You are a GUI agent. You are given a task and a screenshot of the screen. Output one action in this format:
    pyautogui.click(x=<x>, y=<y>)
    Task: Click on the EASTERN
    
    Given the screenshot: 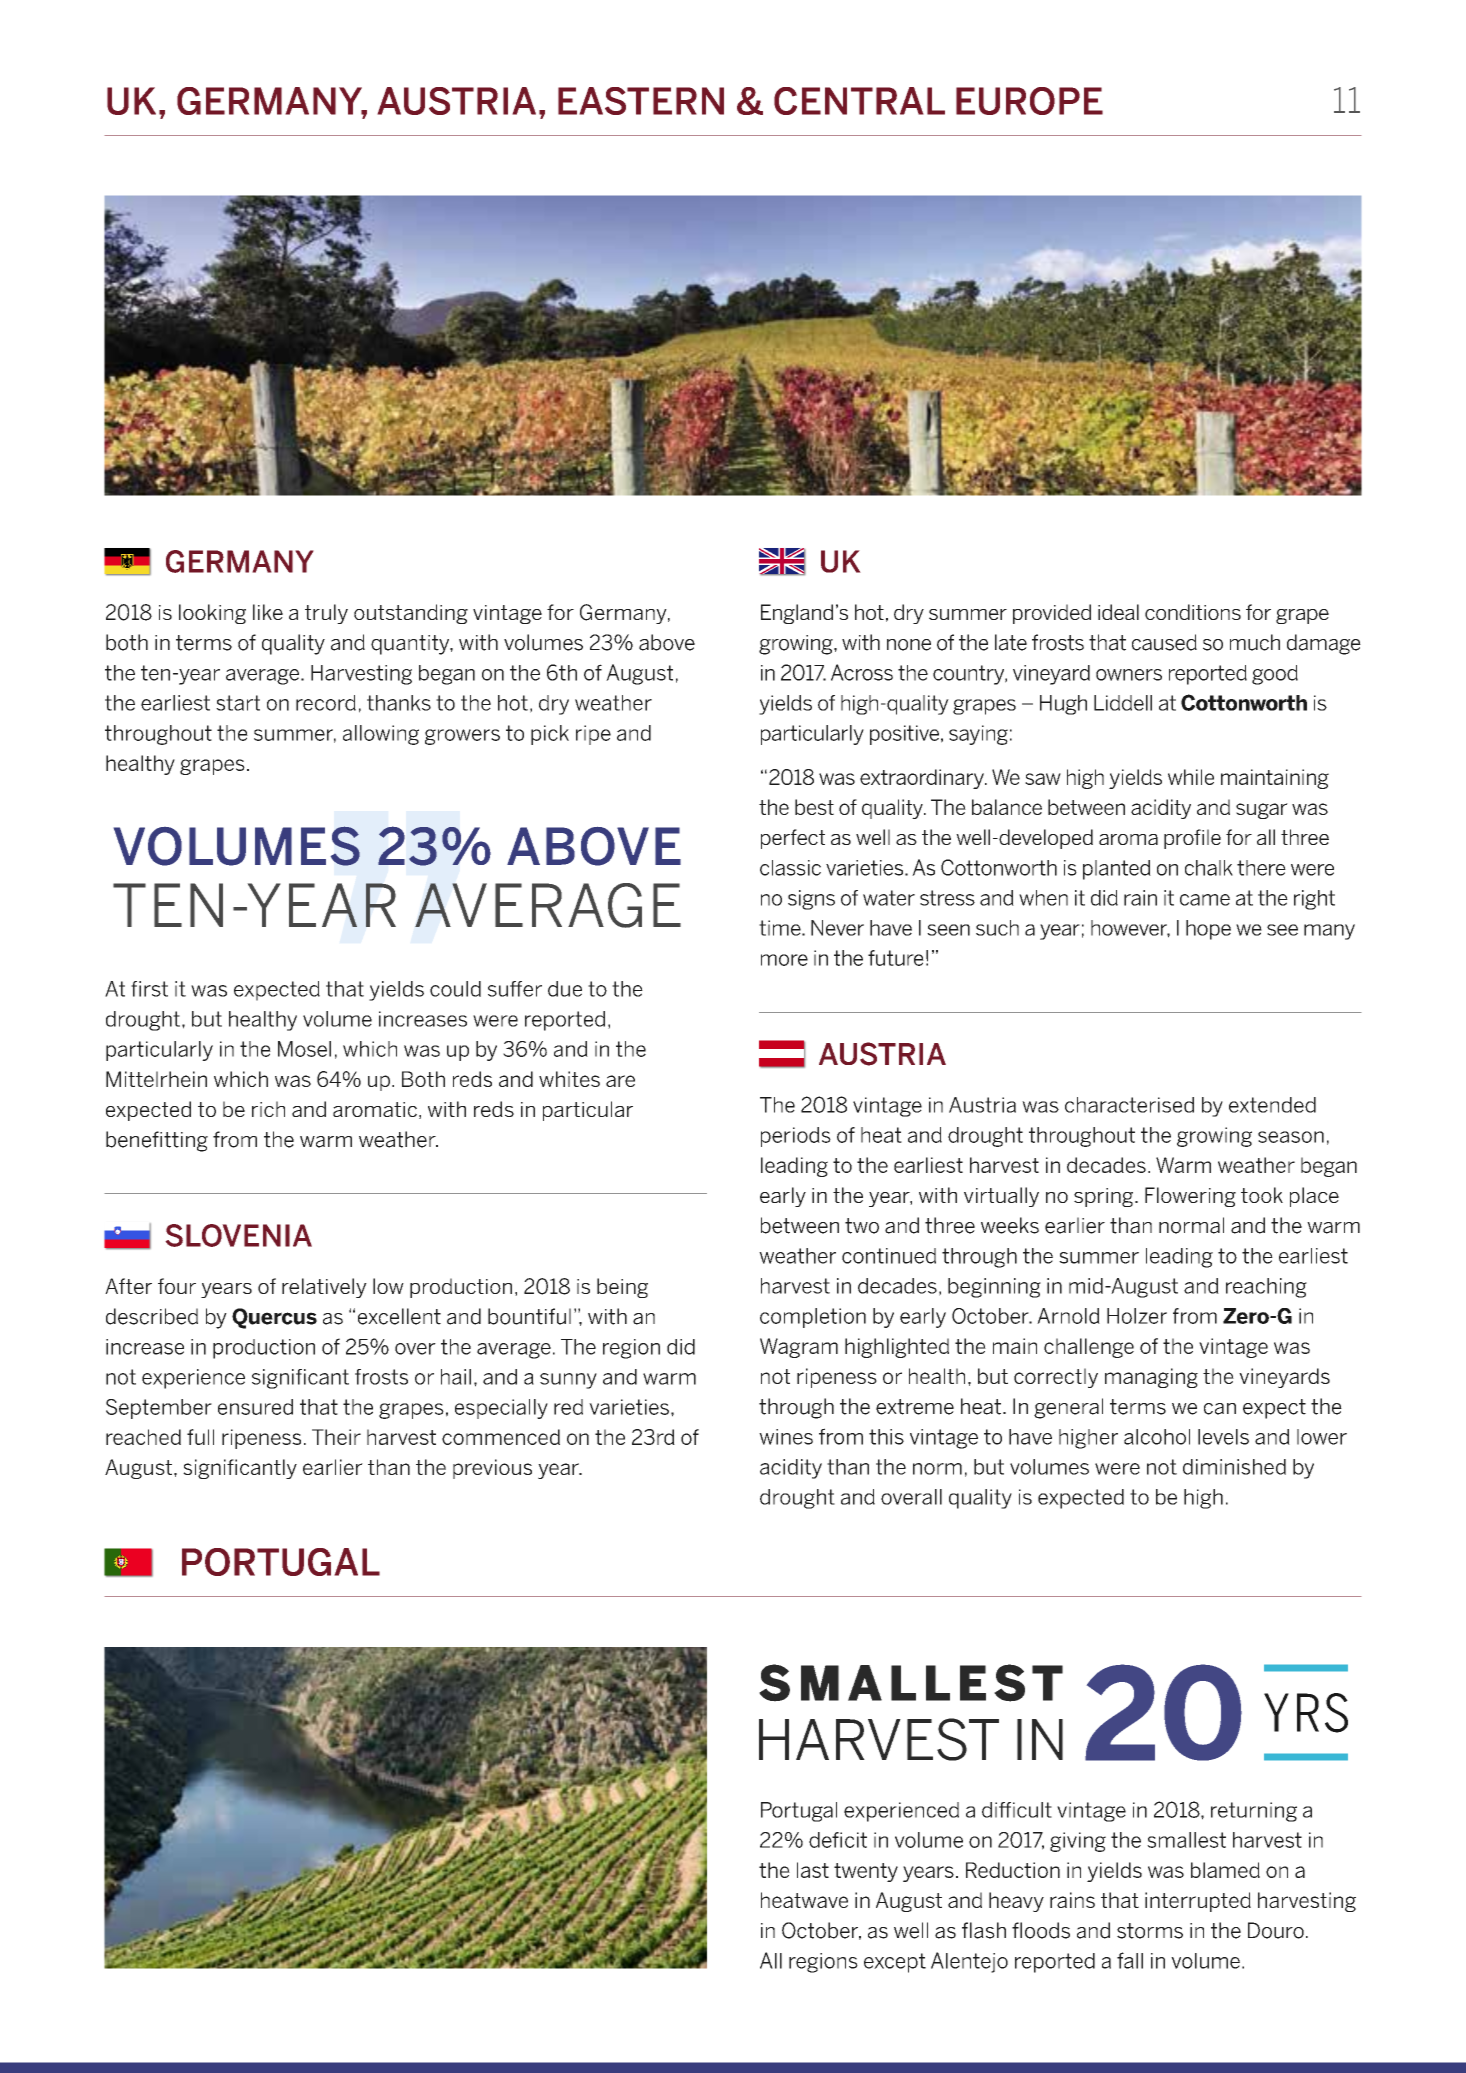 What is the action you would take?
    pyautogui.click(x=641, y=101)
